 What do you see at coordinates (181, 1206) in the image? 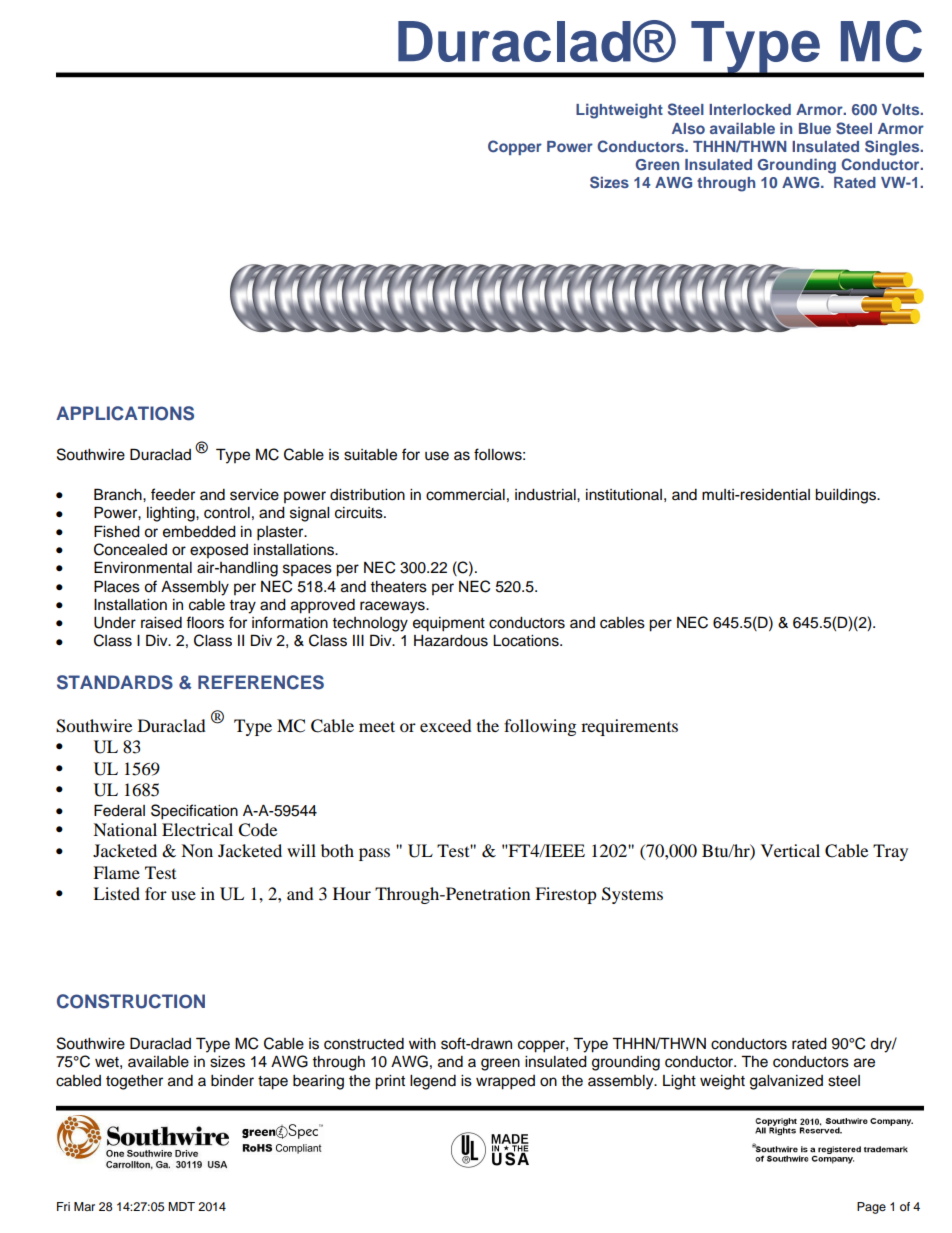
I see `MDT` at bounding box center [181, 1206].
